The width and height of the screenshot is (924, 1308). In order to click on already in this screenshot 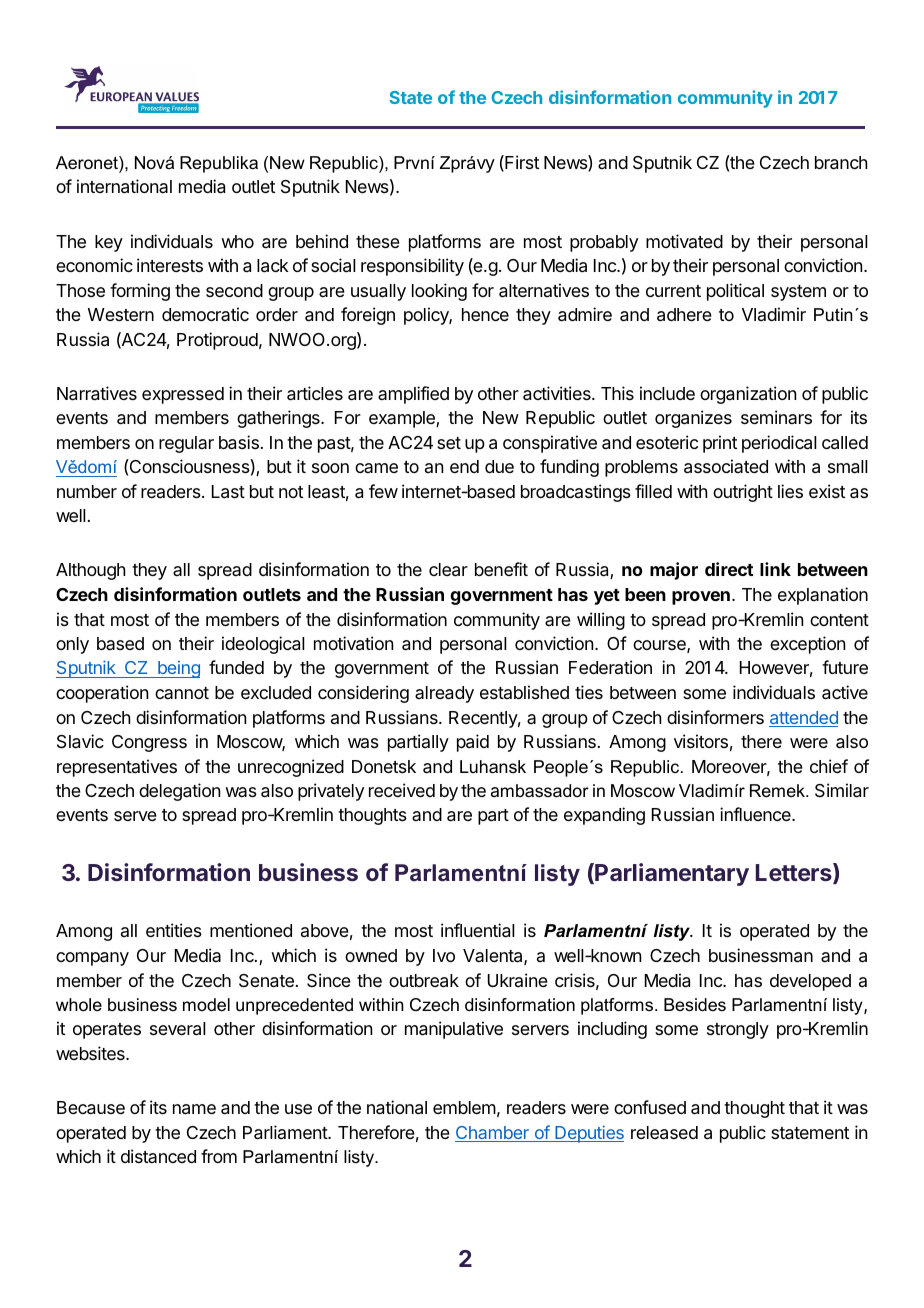, I will do `click(444, 694)`.
